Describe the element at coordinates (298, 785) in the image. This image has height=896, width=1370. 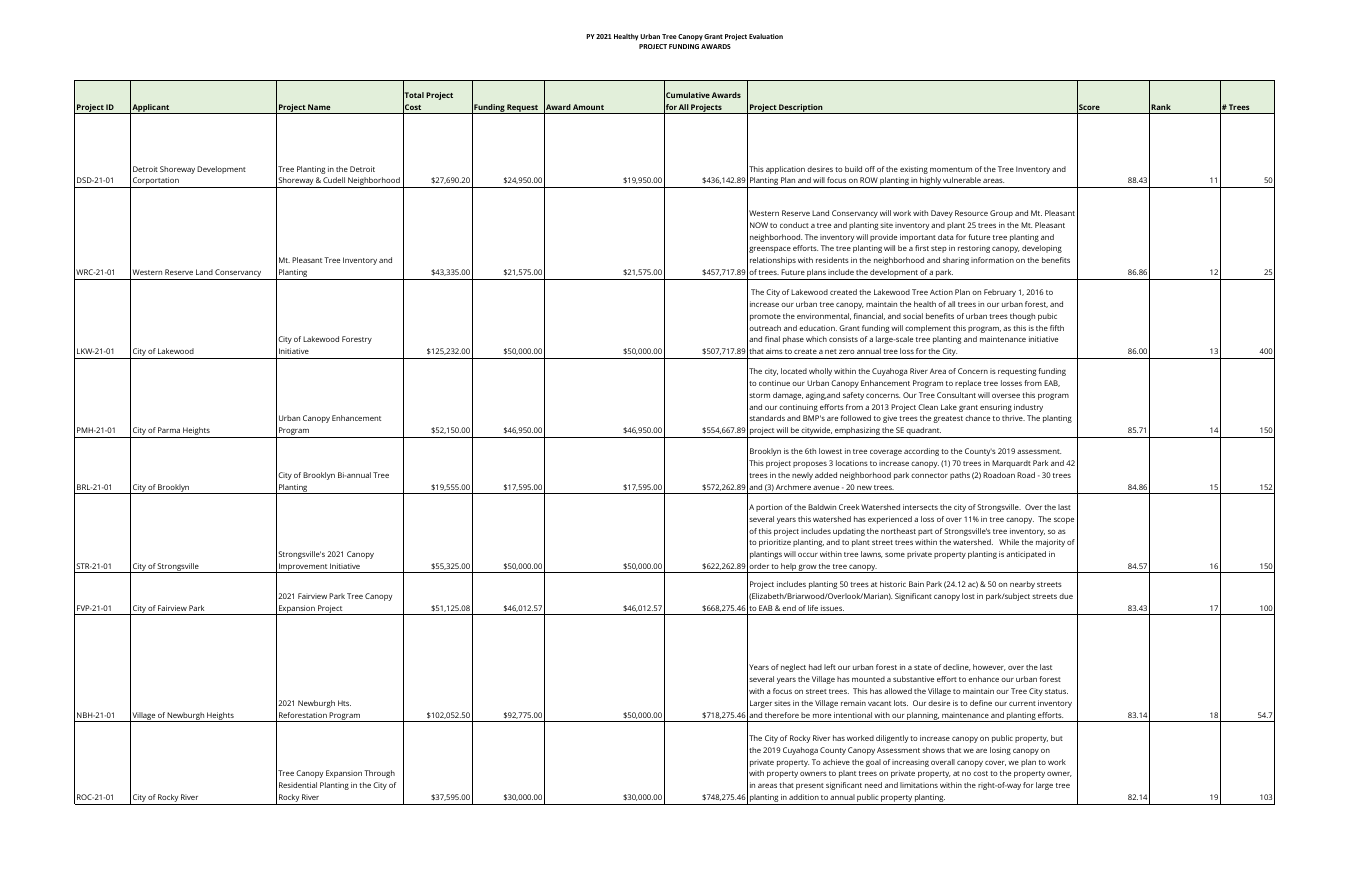
I see `Residential` at that location.
